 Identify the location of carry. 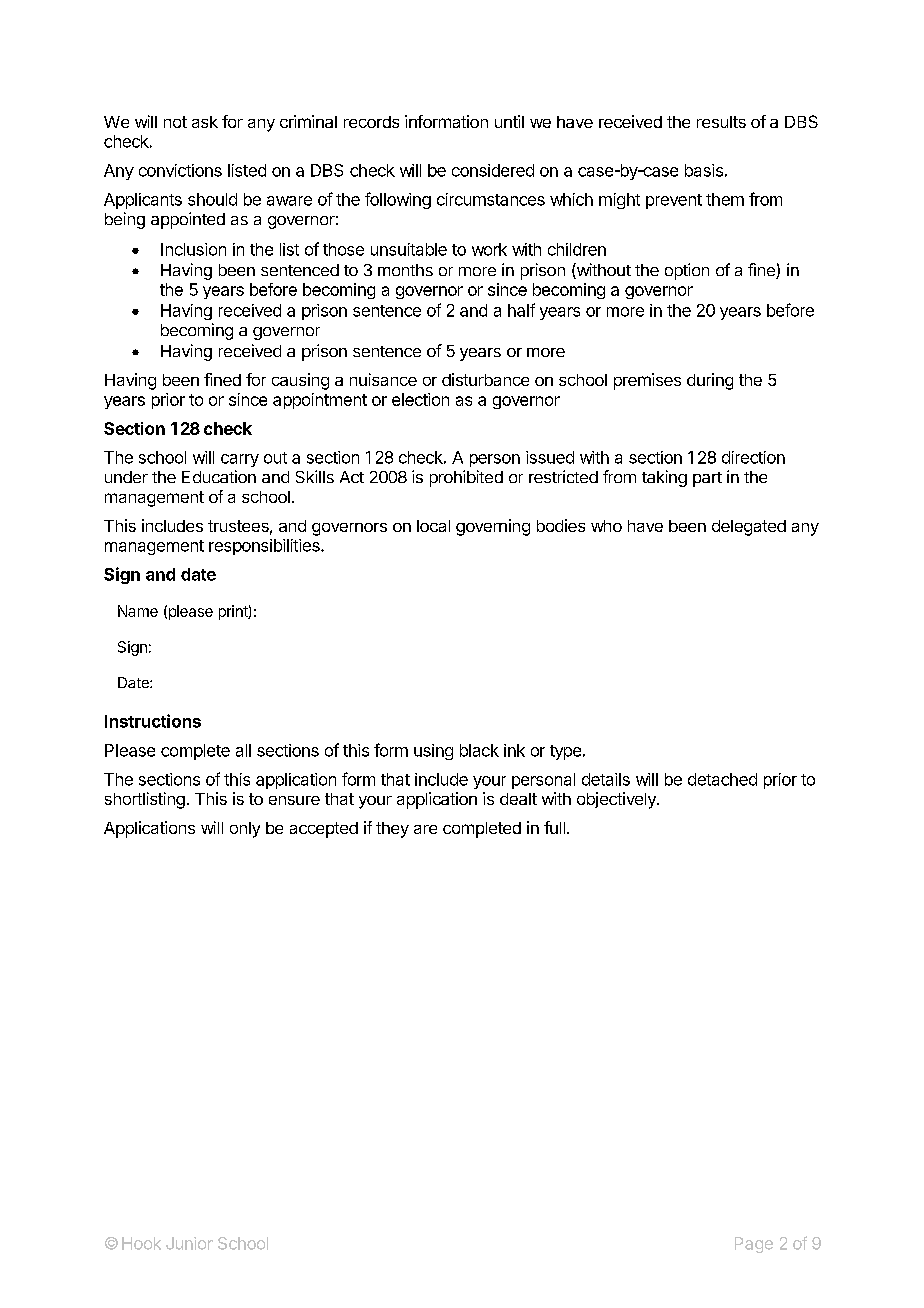
(240, 460).
